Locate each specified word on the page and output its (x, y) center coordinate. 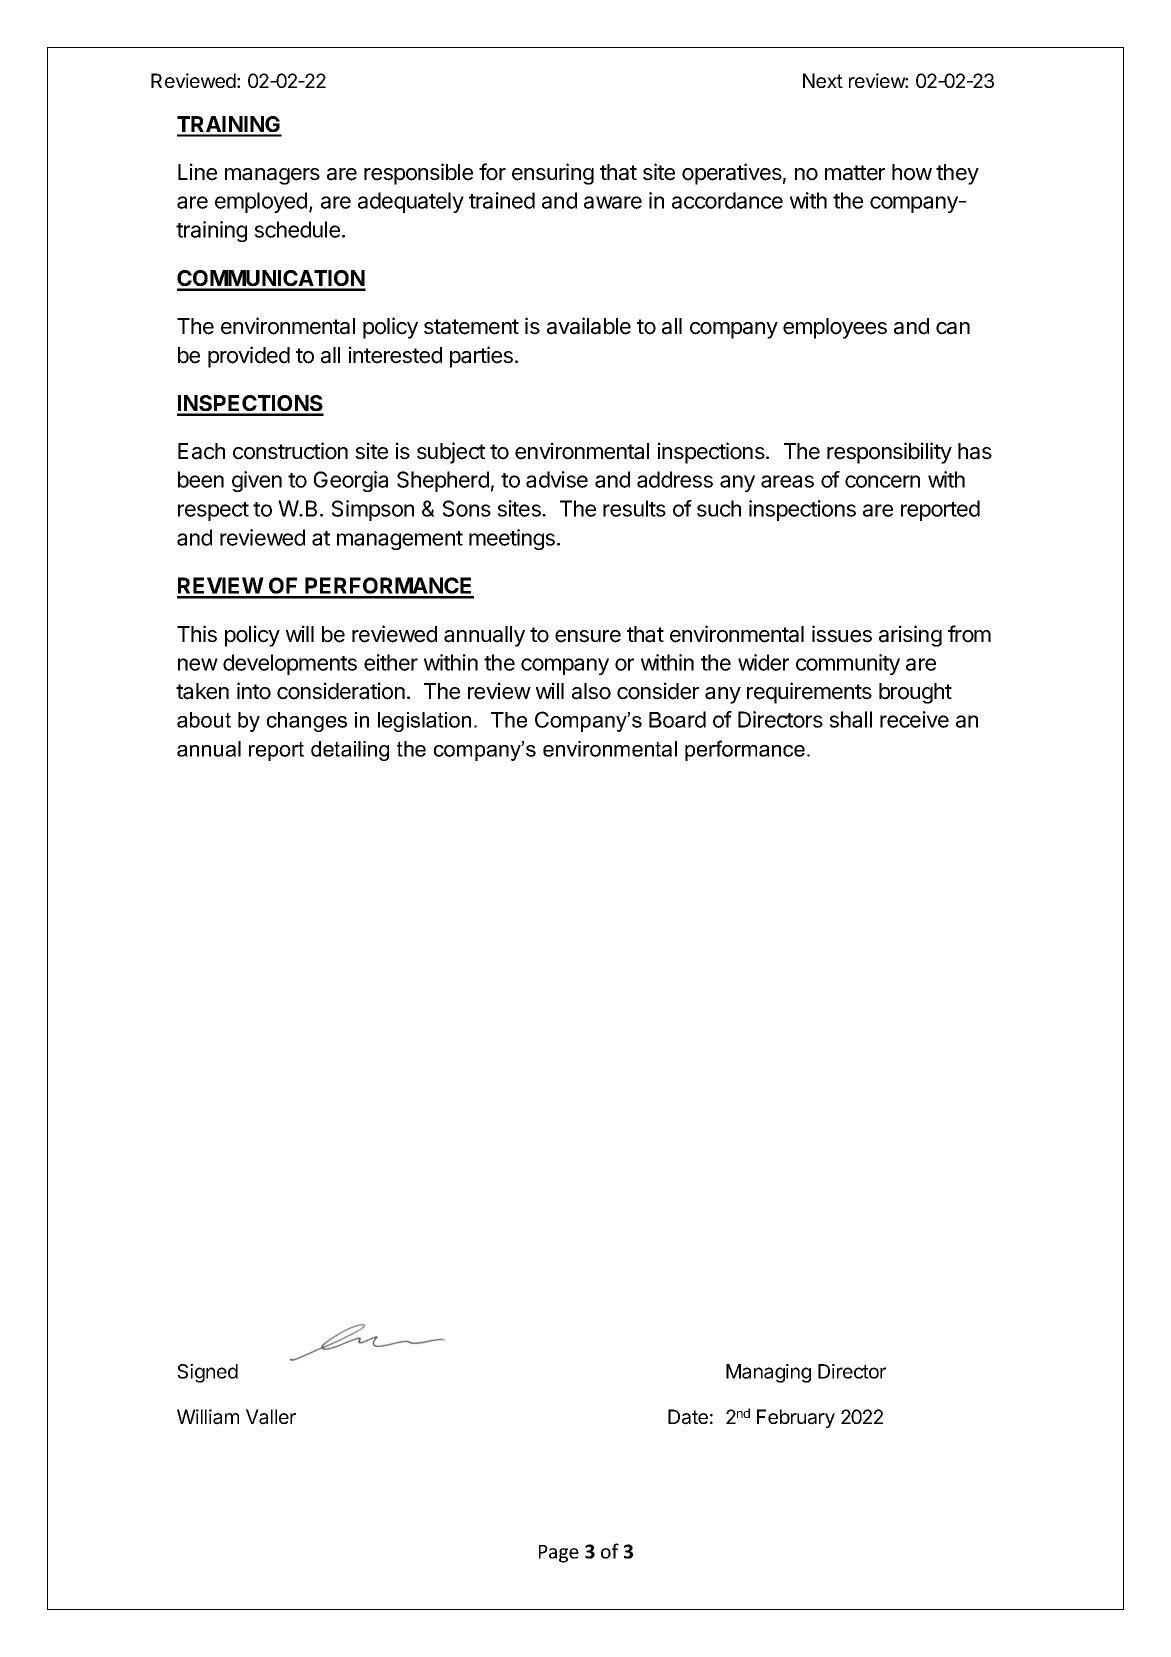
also (591, 691)
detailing (350, 751)
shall (850, 719)
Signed (207, 1373)
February (796, 1418)
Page (559, 1554)
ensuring (553, 174)
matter (855, 173)
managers (272, 176)
